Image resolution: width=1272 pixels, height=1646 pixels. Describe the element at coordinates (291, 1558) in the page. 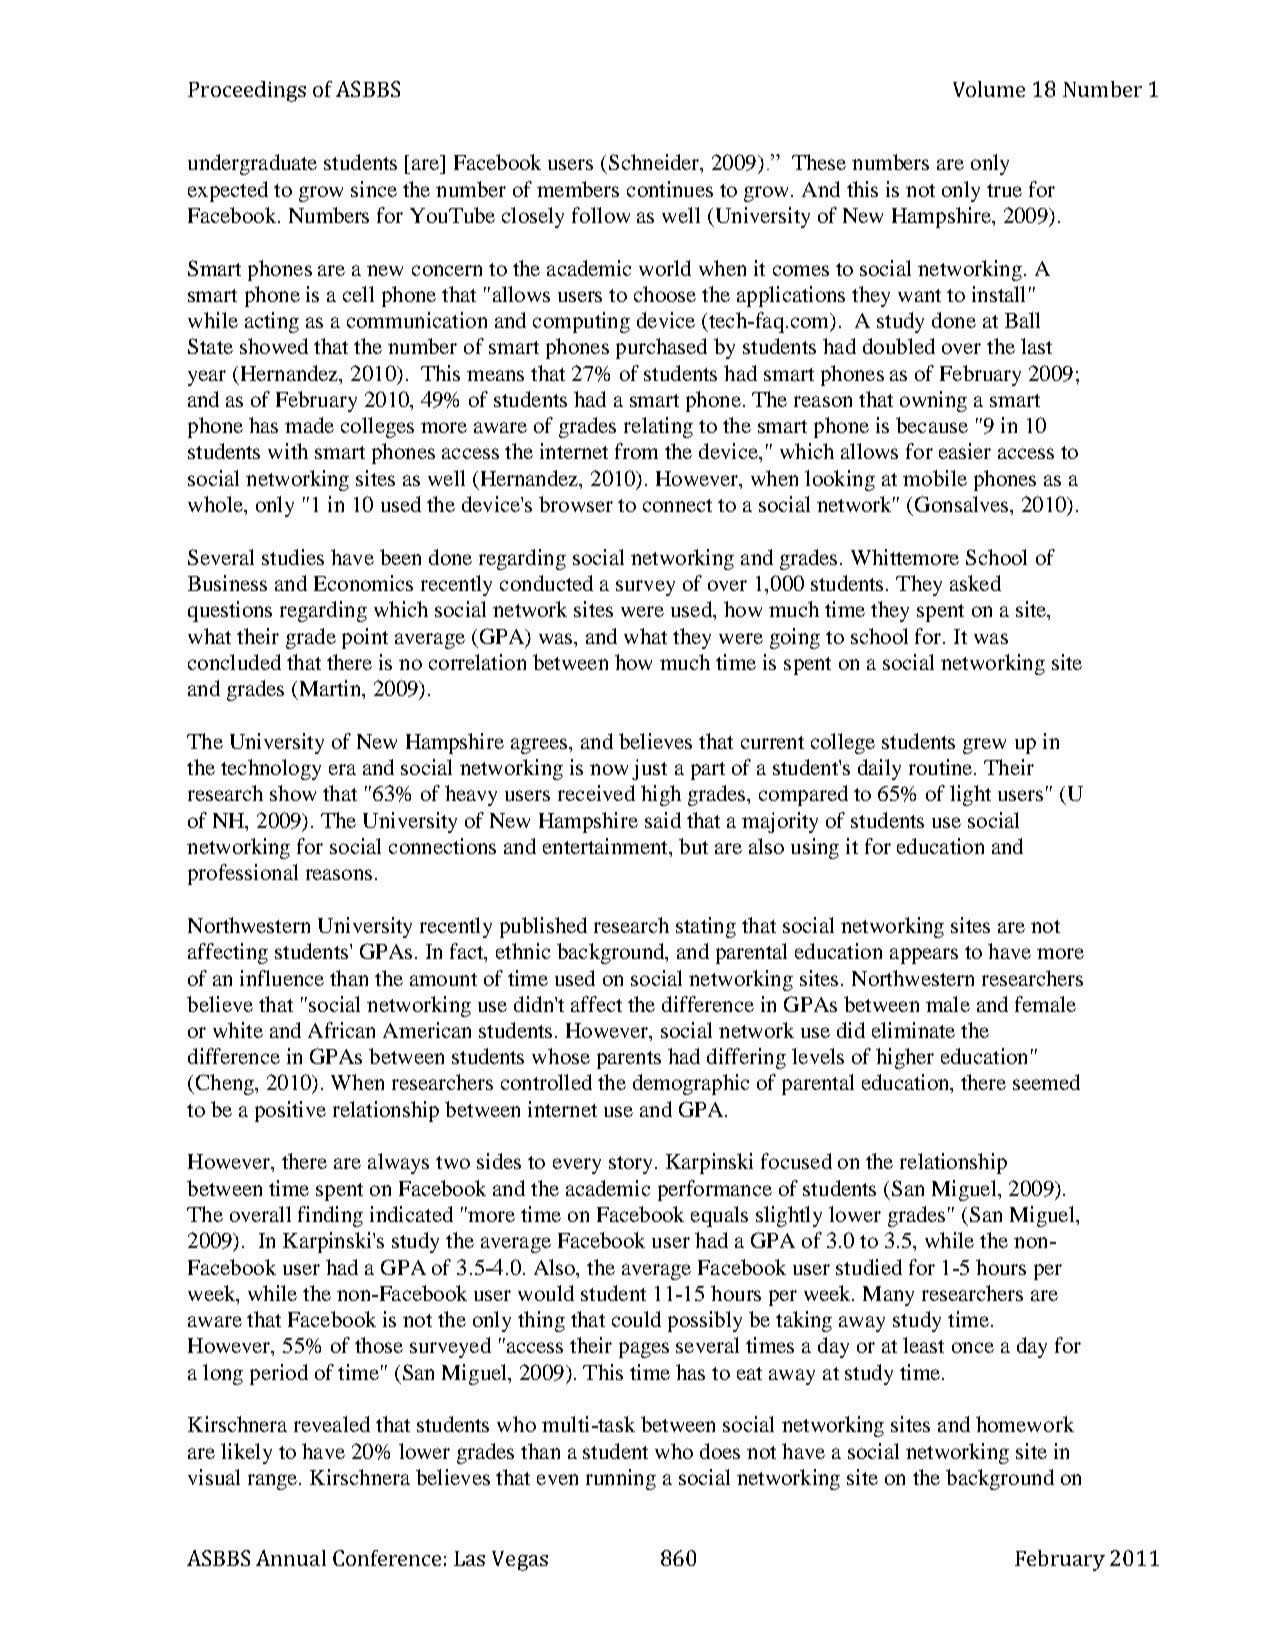

I see `Annual` at that location.
